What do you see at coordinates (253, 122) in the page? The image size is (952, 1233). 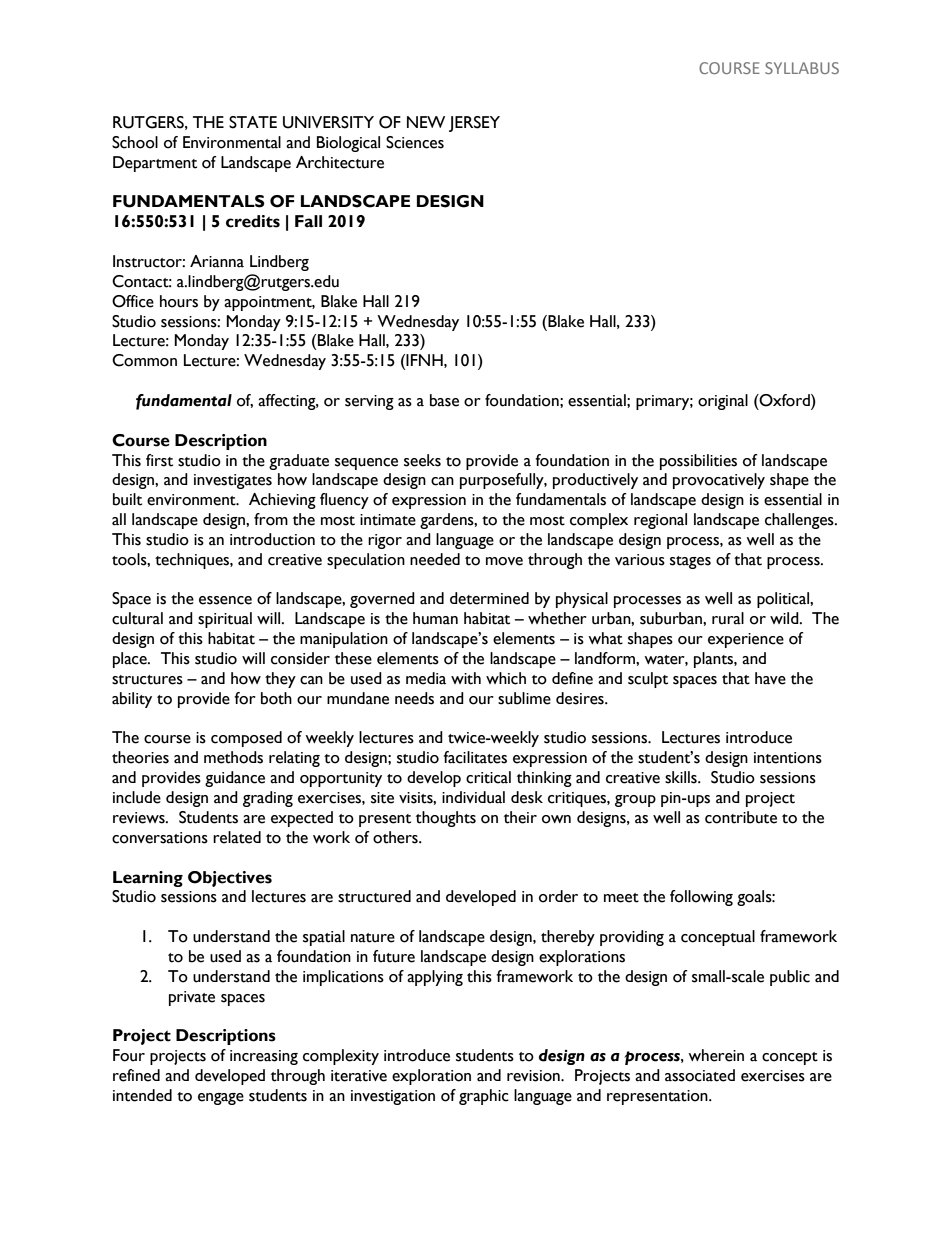 I see `STATE` at bounding box center [253, 122].
